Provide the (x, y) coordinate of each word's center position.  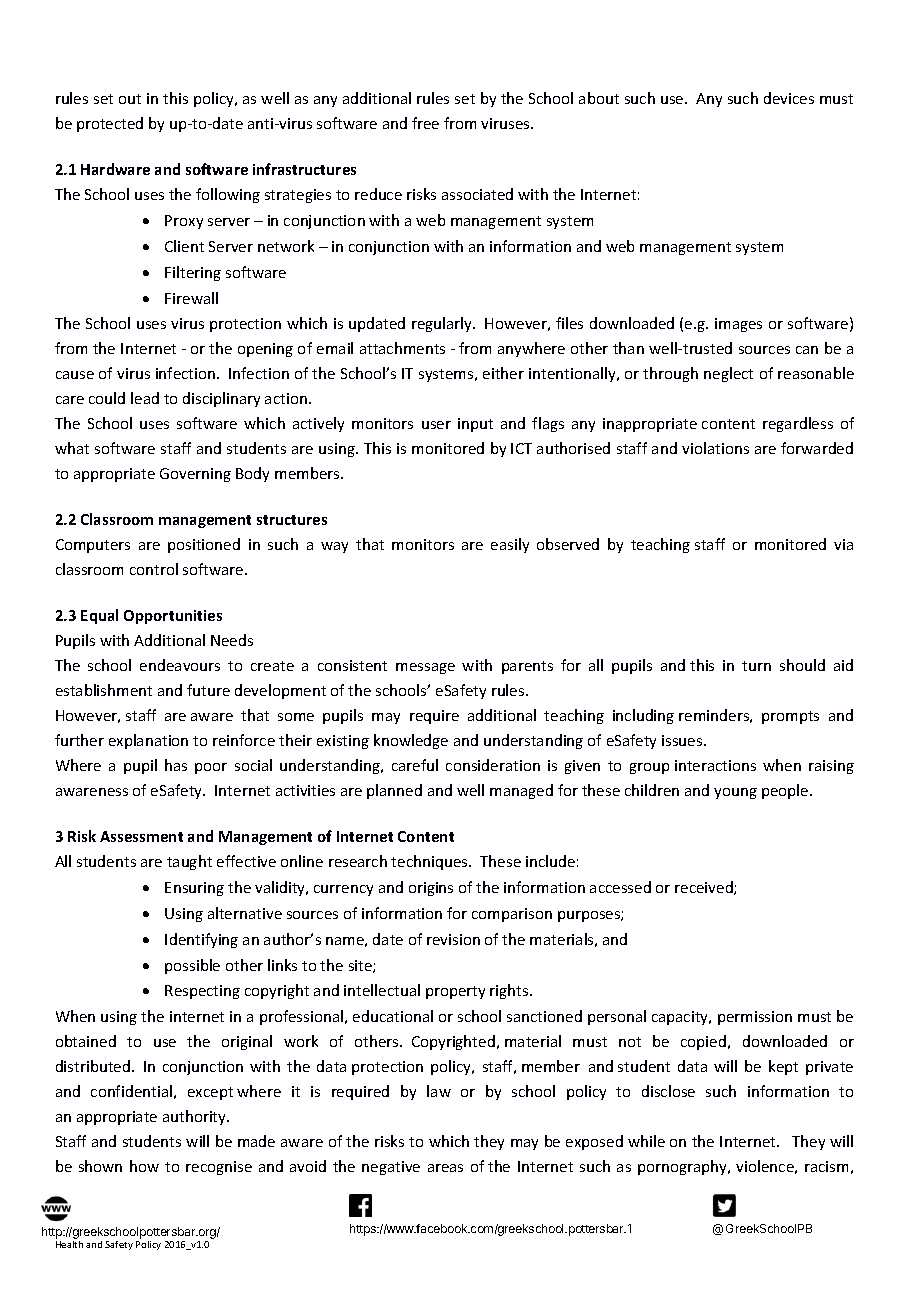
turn (756, 666)
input (475, 425)
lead (145, 398)
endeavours (180, 665)
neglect (728, 374)
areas (445, 1168)
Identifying (201, 940)
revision (453, 939)
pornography (683, 1167)
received (705, 888)
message (425, 668)
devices (789, 98)
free (425, 123)
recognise (219, 1168)
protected (110, 124)
